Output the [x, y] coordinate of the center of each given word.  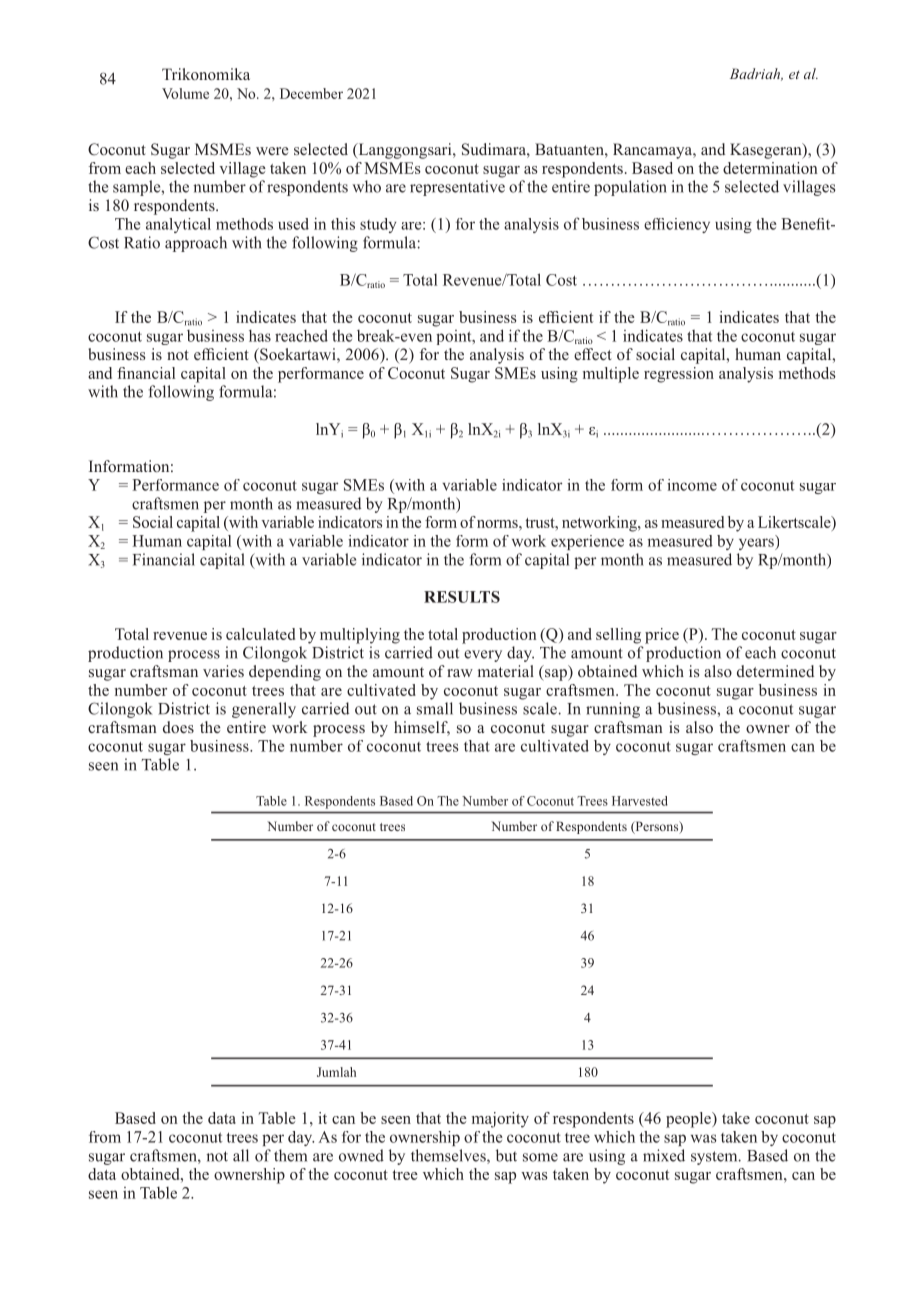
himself [422, 728]
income [692, 485]
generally [264, 710]
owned [361, 1155]
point [455, 337]
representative [457, 188]
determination [770, 168]
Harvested [640, 801]
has [260, 336]
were [272, 151]
